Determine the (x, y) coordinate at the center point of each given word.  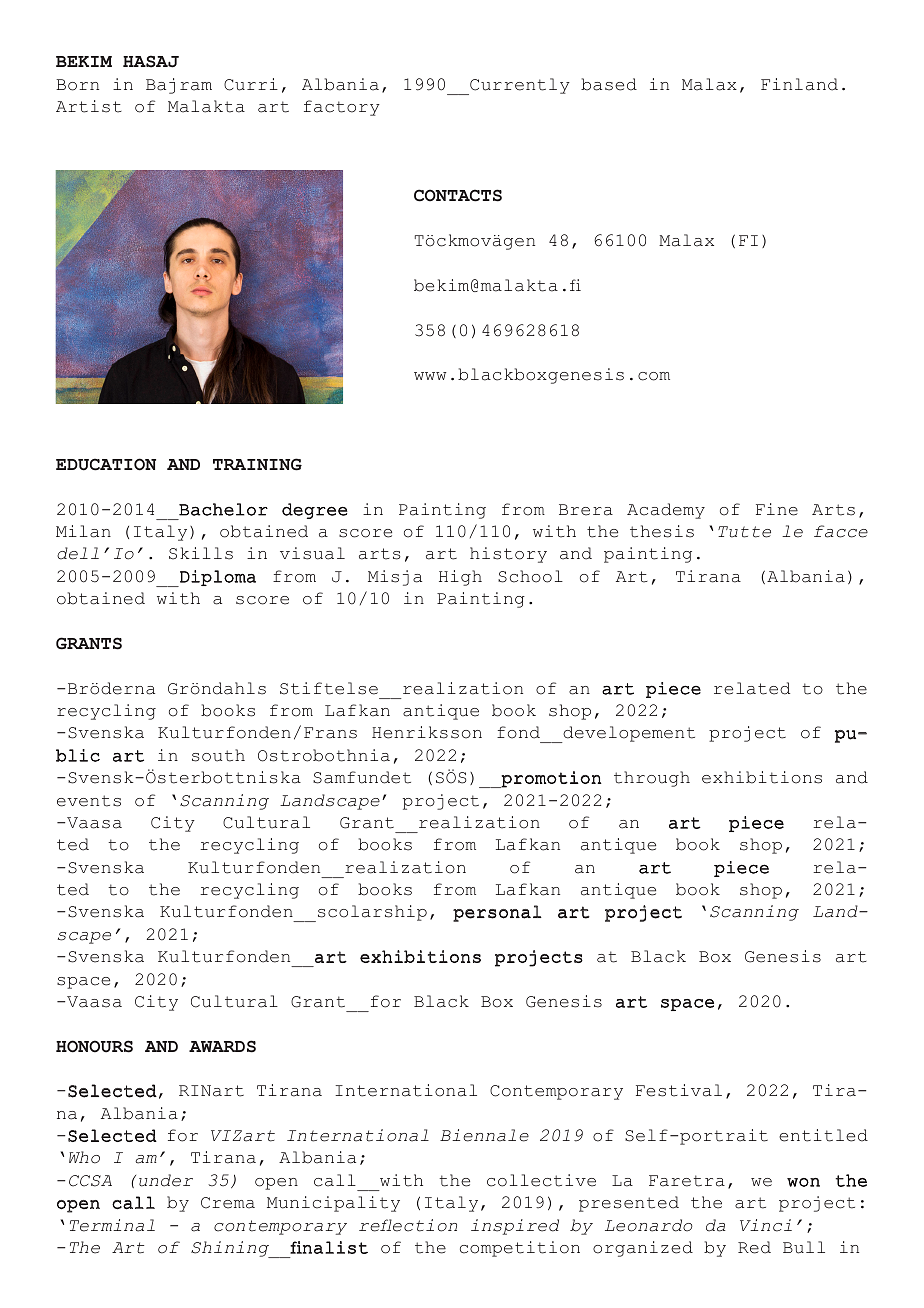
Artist (89, 106)
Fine (777, 509)
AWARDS (222, 1046)
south (218, 755)
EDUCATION (106, 464)
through (652, 779)
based (609, 84)
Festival (679, 1090)
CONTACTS (458, 195)
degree (315, 511)
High (460, 578)
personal (497, 913)
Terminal (112, 1225)
